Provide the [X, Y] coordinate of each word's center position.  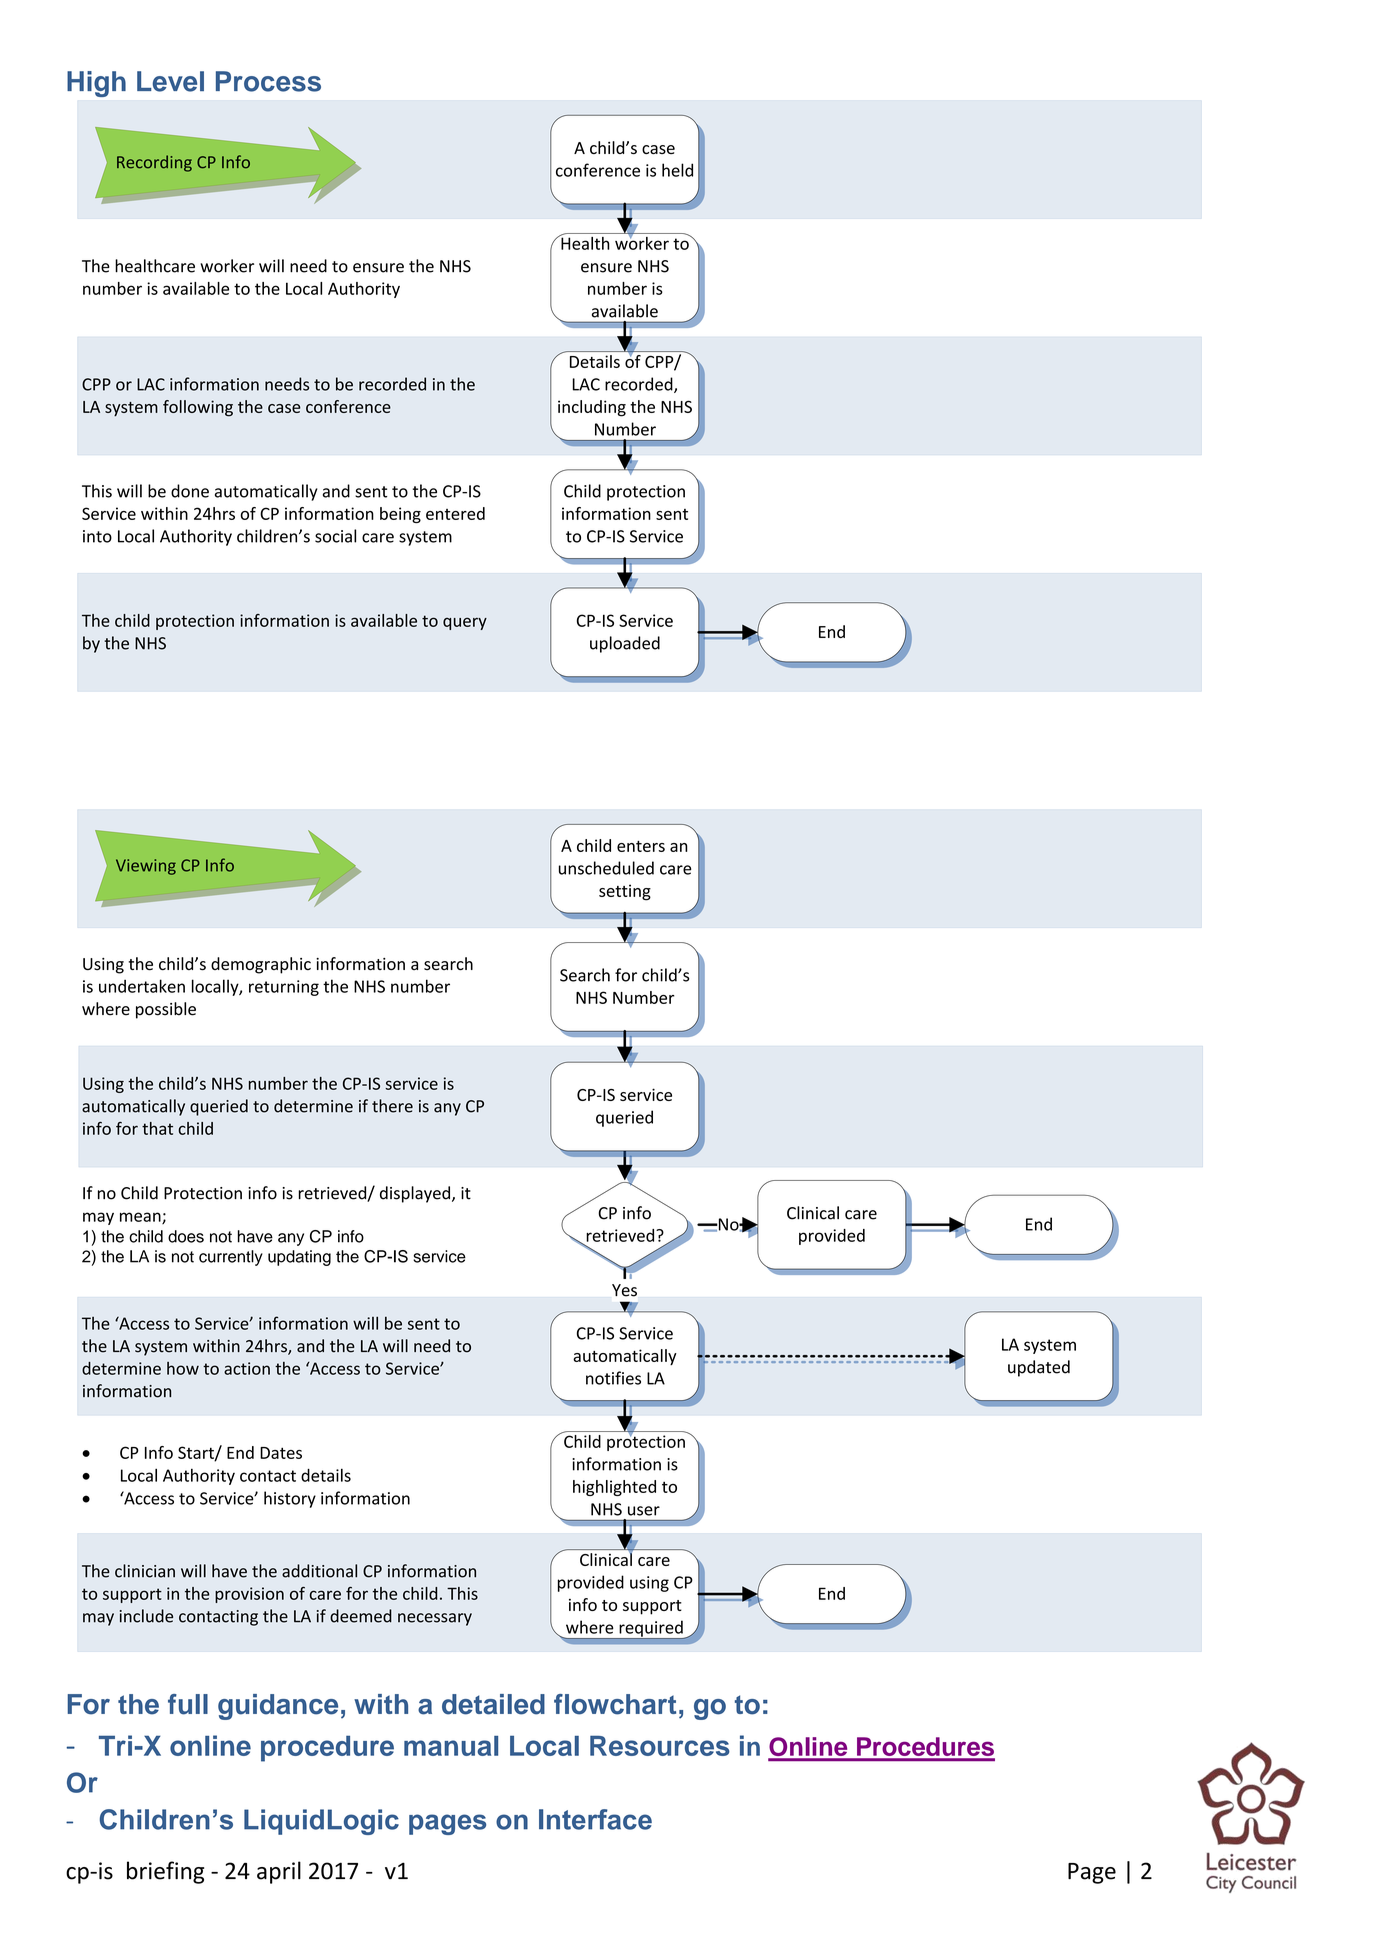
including [592, 408]
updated [1039, 1368]
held [677, 170]
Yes [624, 1290]
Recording [154, 163]
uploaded [625, 644]
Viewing [146, 867]
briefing [165, 1872]
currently [231, 1258]
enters [641, 846]
